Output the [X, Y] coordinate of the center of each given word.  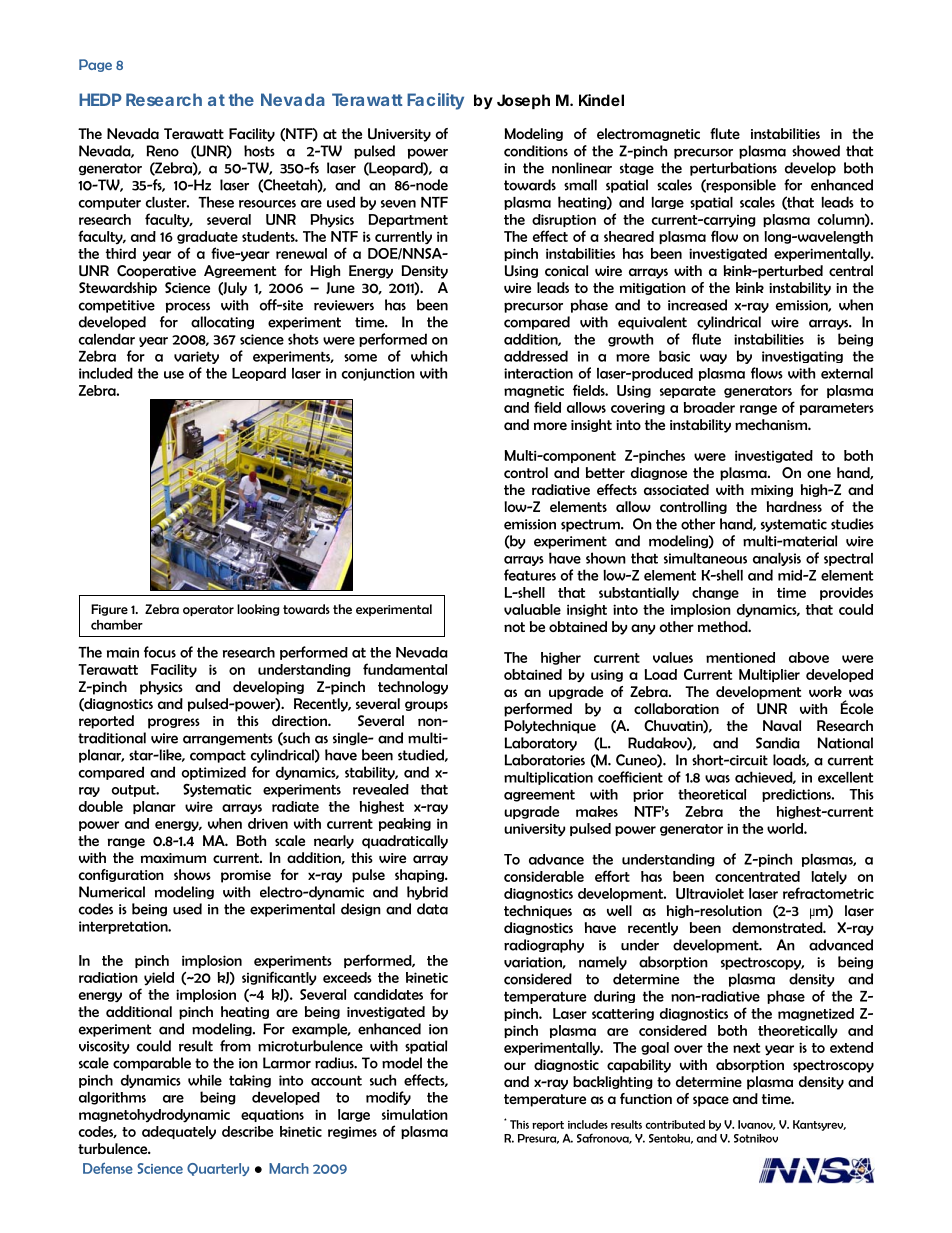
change [715, 593]
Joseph [523, 101]
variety [196, 357]
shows [192, 874]
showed [816, 151]
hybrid [427, 893]
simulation [415, 1114]
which [429, 356]
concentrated [757, 876]
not [514, 627]
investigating [802, 357]
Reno [162, 151]
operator [208, 610]
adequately [179, 1133]
